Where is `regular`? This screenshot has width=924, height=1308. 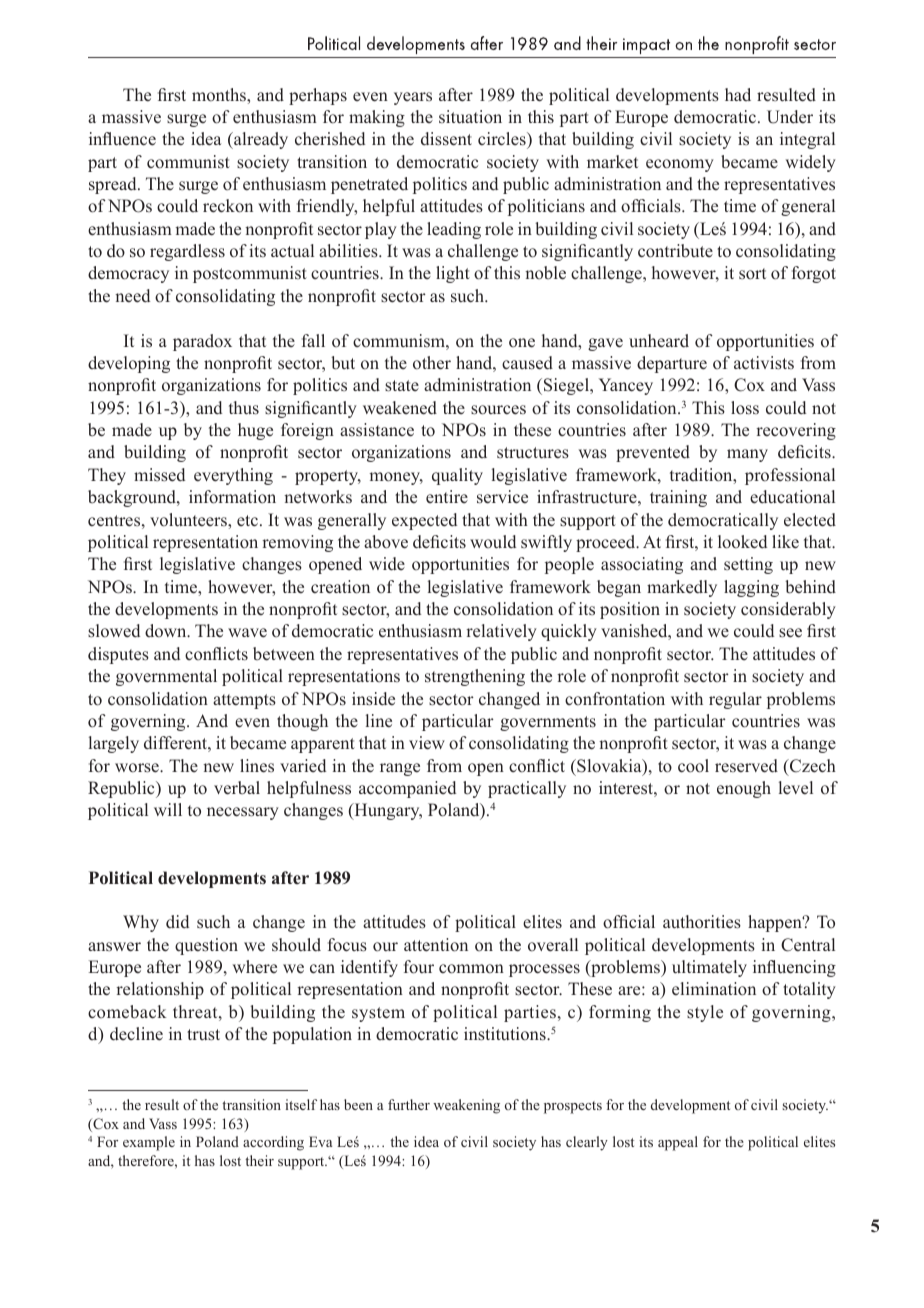 regular is located at coordinates (735, 700).
